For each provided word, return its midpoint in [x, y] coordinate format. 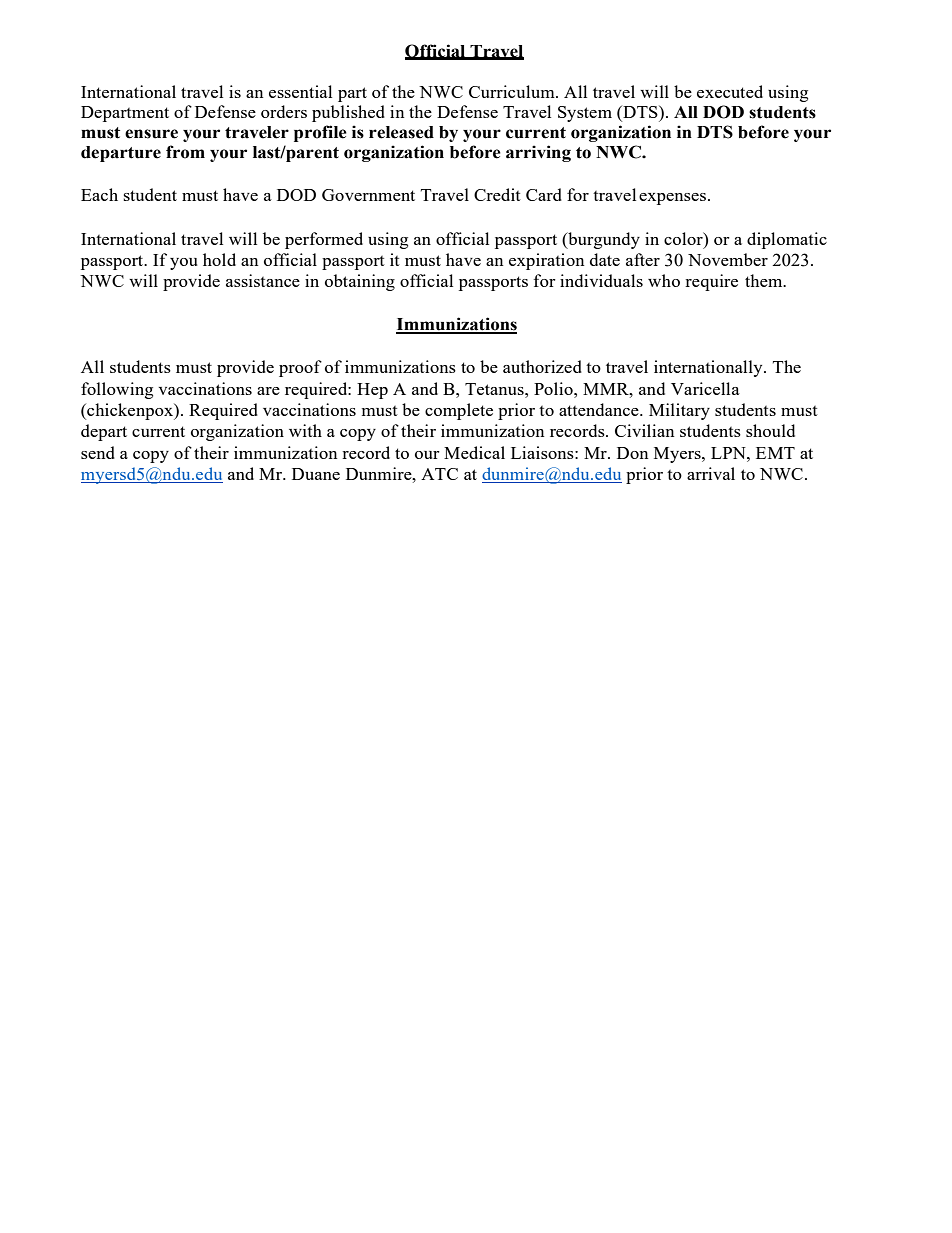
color [684, 238]
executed [730, 91]
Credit [497, 194]
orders [284, 111]
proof [300, 368]
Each [99, 194]
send [98, 452]
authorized [542, 366]
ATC [439, 474]
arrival [711, 473]
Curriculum [513, 91]
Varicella [705, 388]
